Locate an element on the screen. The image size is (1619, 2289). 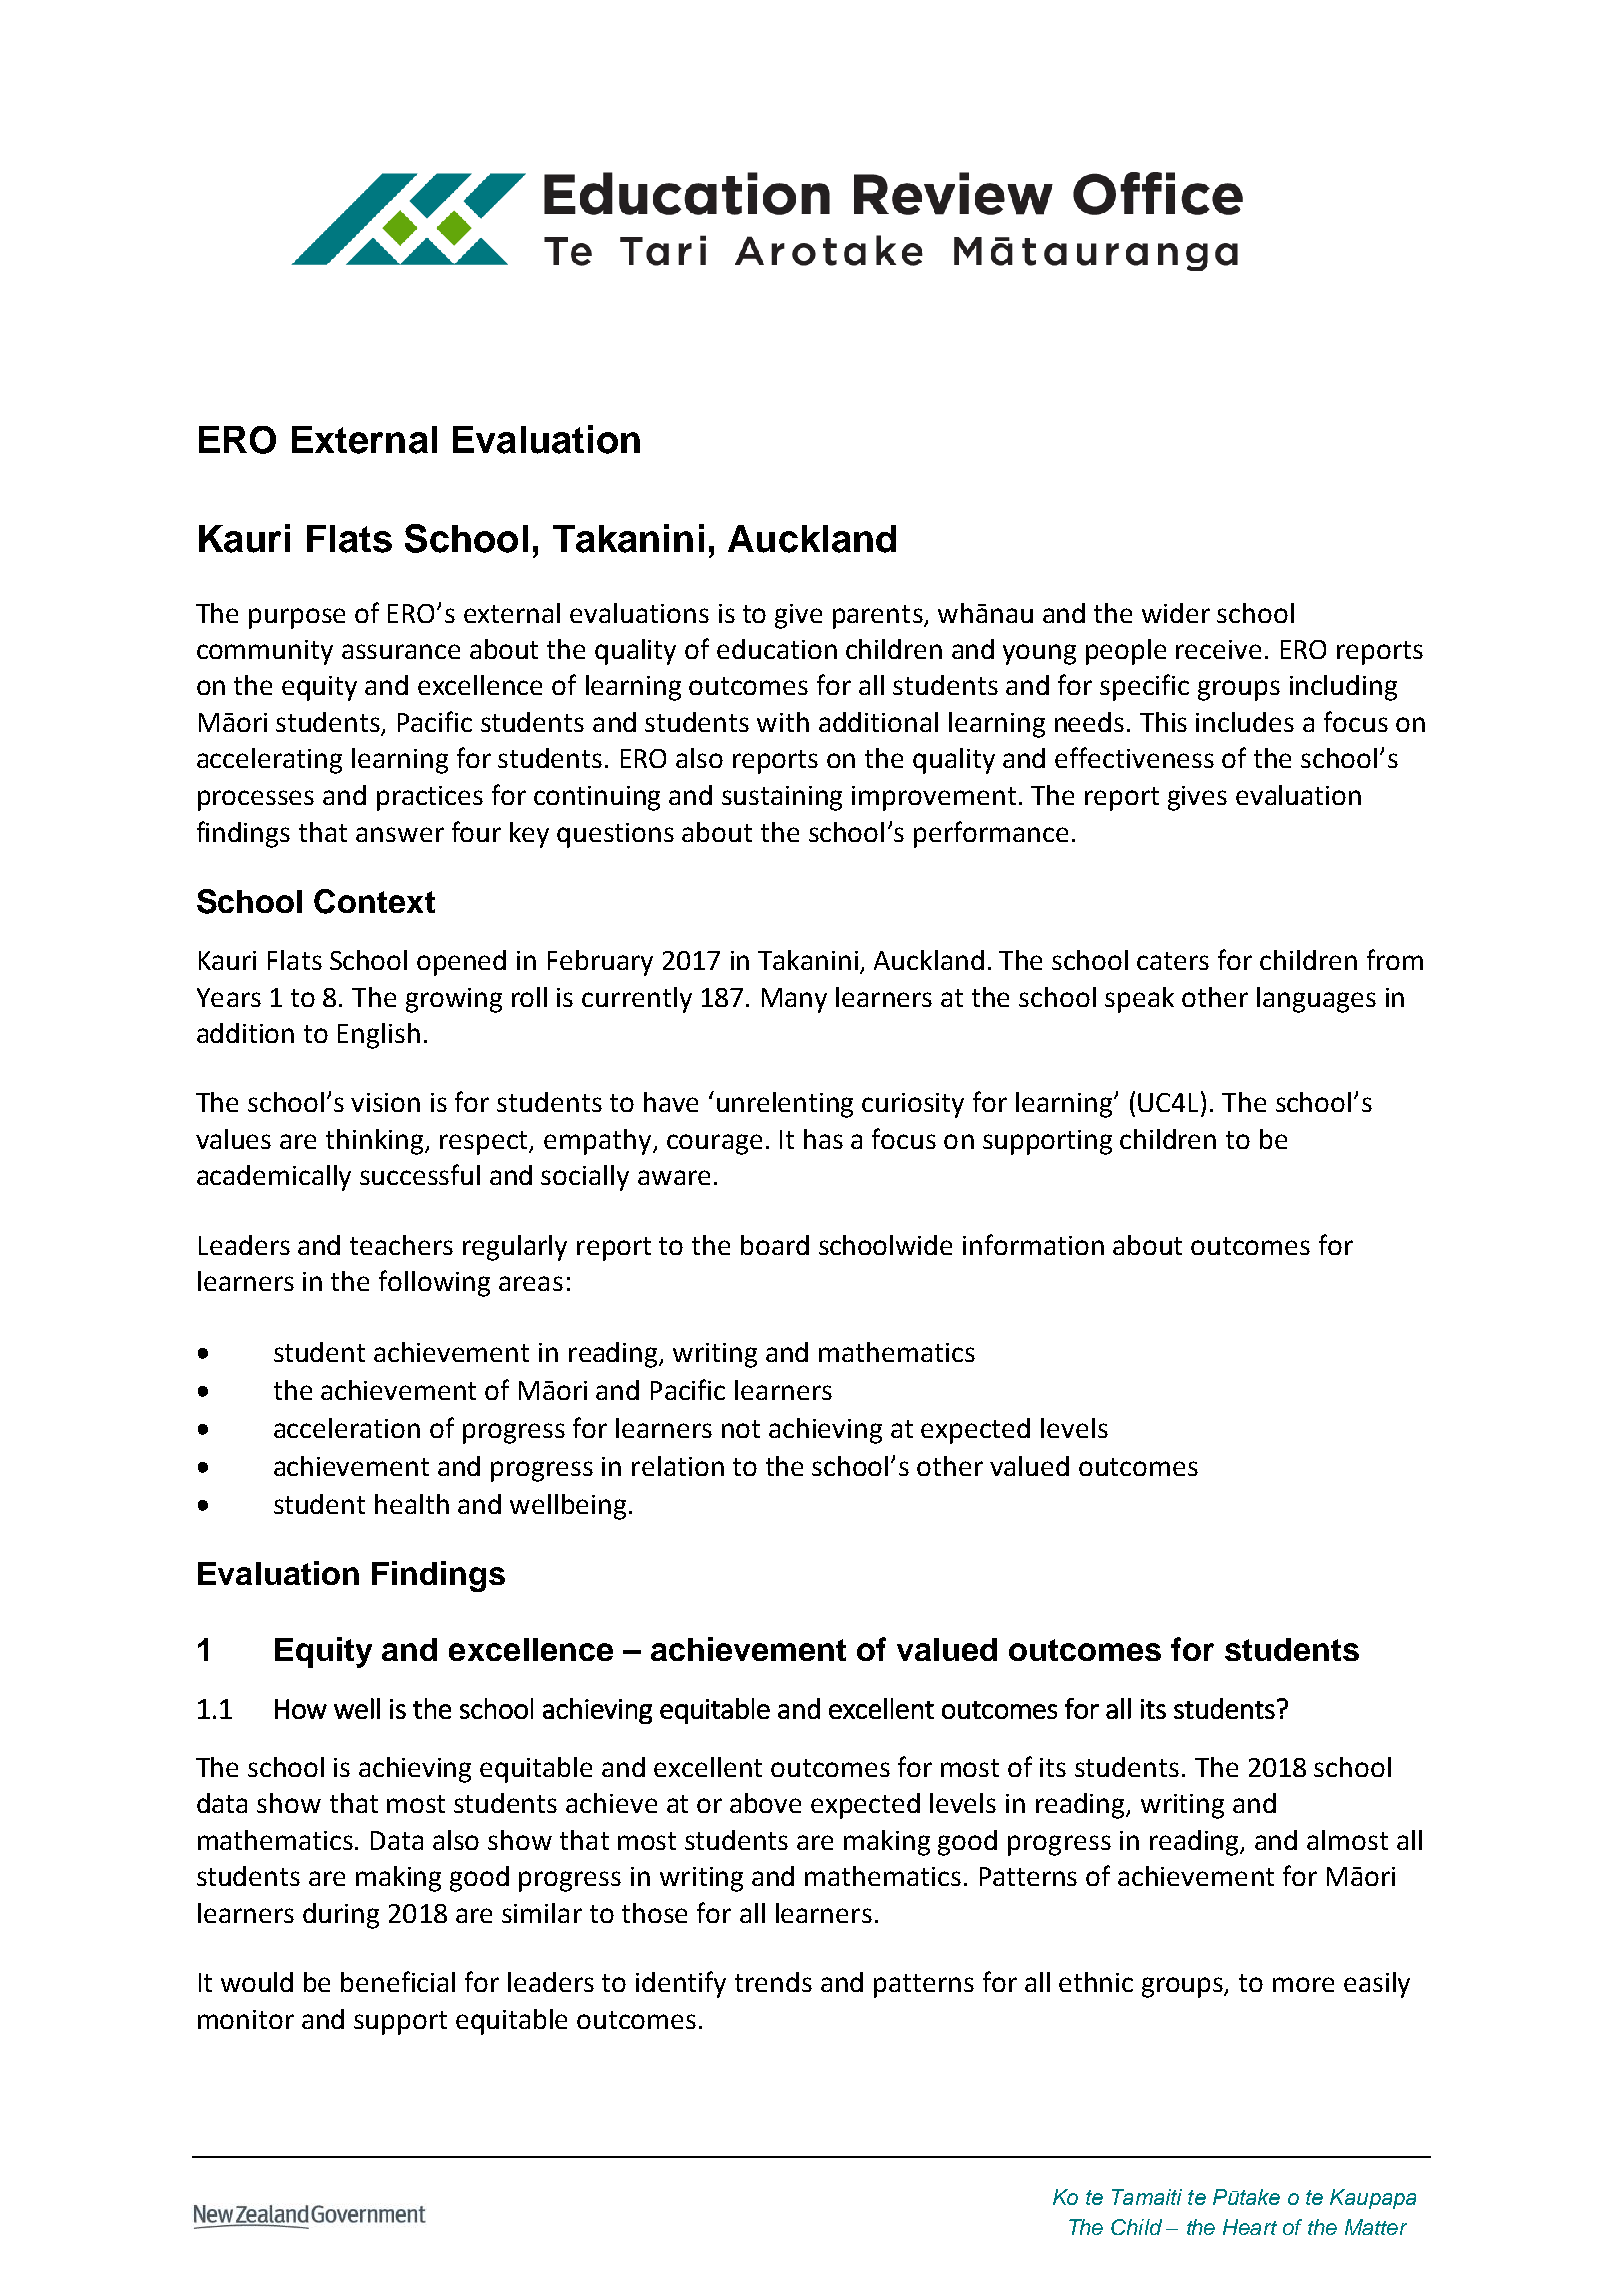
acceleration is located at coordinates (347, 1428).
